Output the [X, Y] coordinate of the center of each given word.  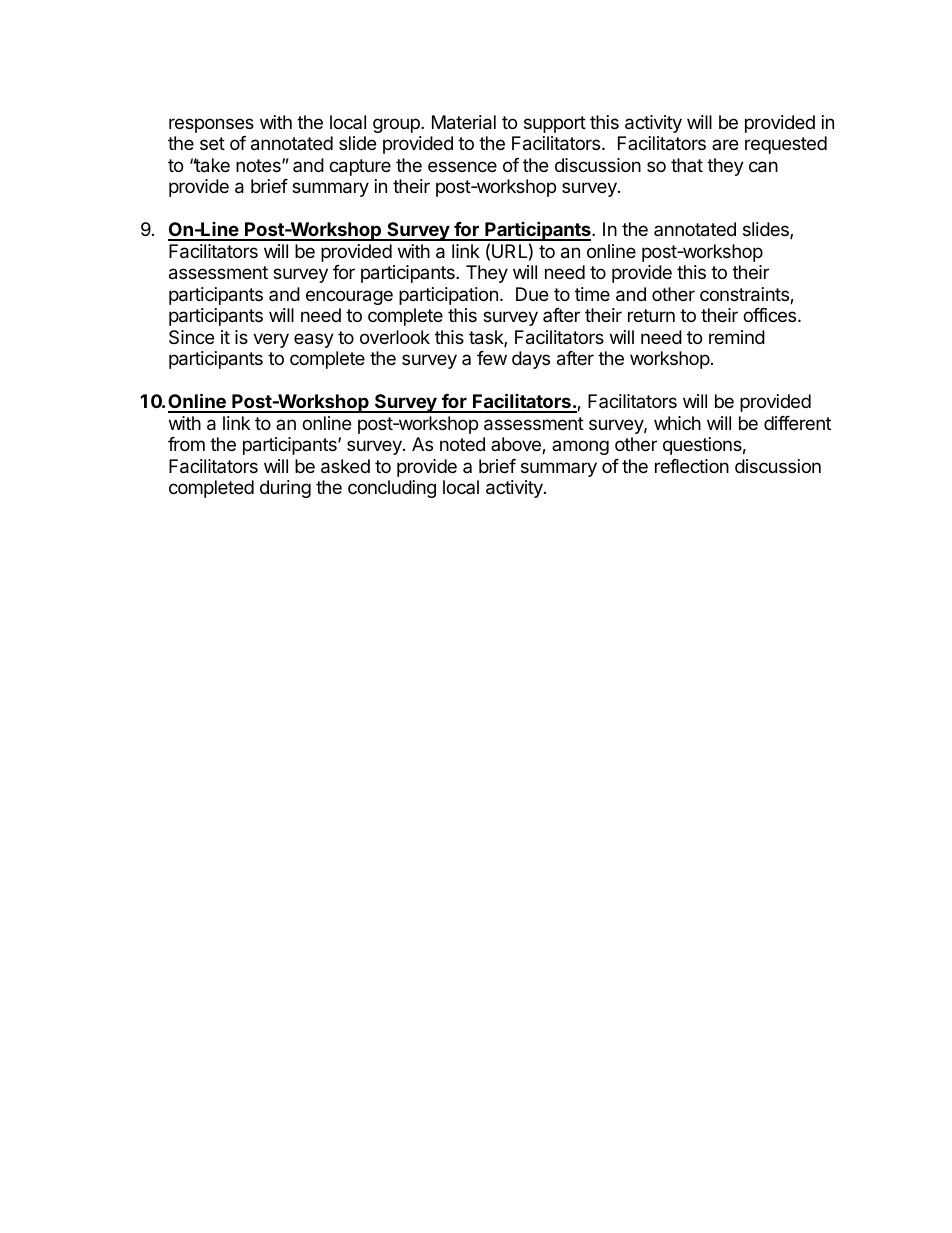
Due [532, 294]
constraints [745, 295]
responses [211, 125]
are [725, 144]
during [285, 489]
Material [464, 122]
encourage [349, 297]
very [271, 340]
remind [737, 337]
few [492, 358]
